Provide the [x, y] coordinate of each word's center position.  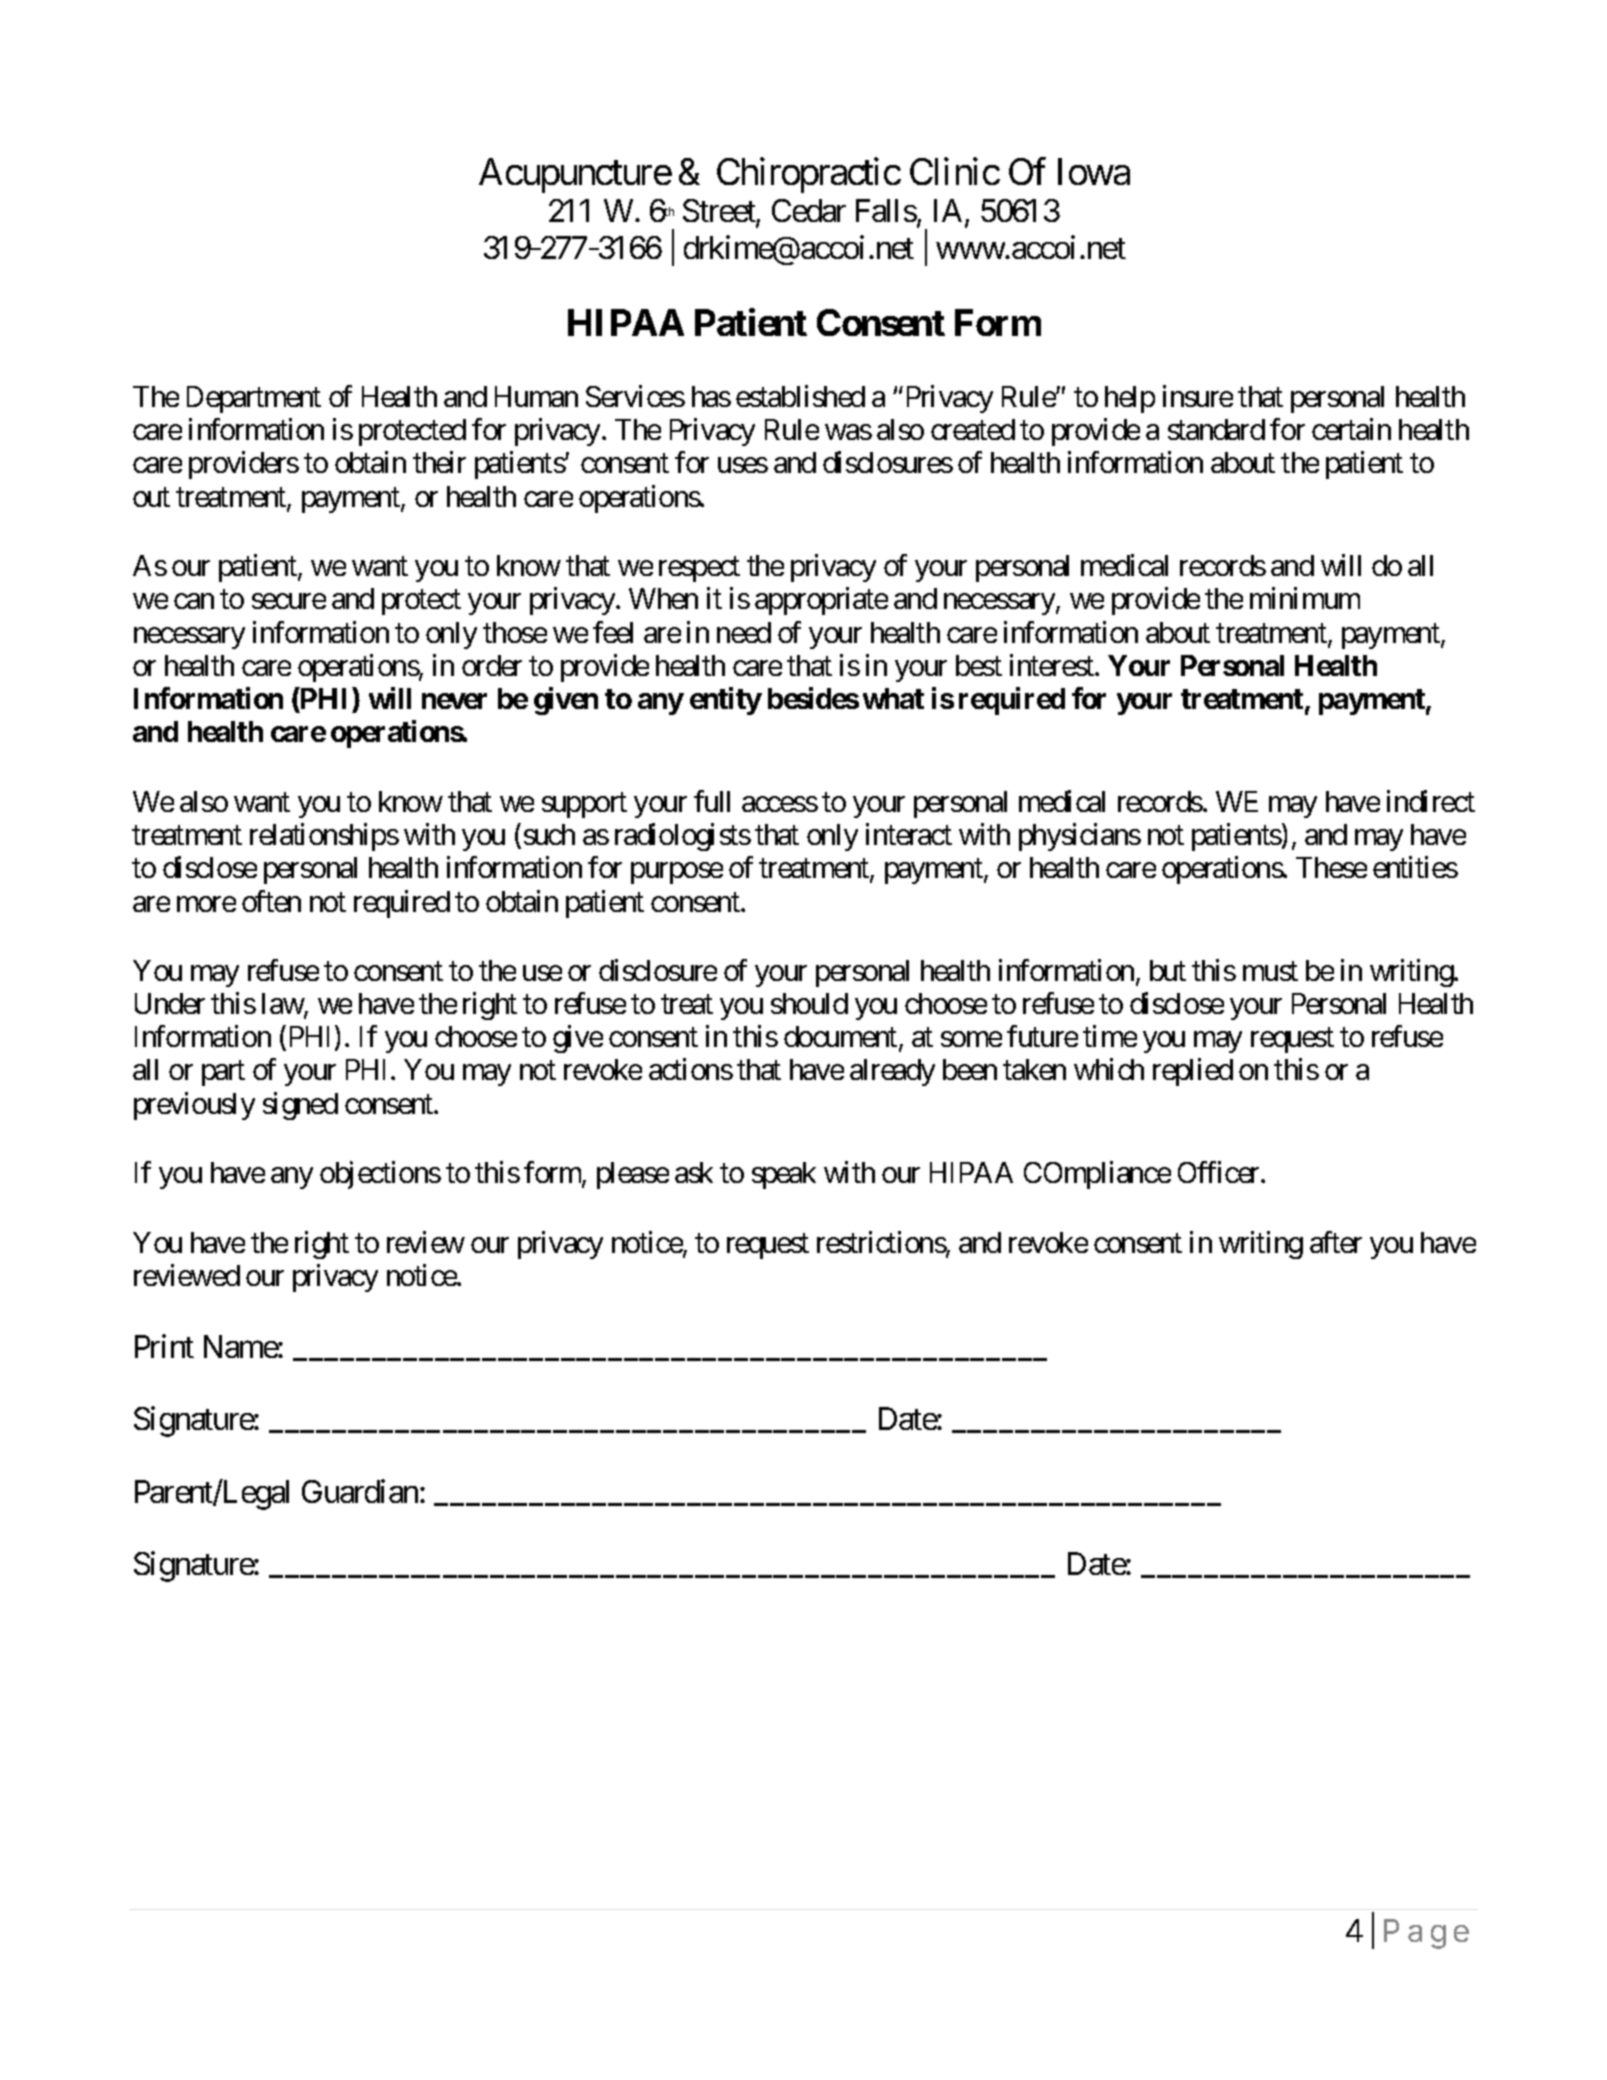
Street [720, 212]
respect [699, 569]
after [1336, 1242]
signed [300, 1106]
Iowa [1094, 172]
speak [784, 1175]
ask [694, 1172]
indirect [1431, 801]
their [439, 462]
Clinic [955, 171]
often [271, 901]
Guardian [360, 1491]
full [712, 801]
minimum [1305, 598]
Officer [1220, 1172]
